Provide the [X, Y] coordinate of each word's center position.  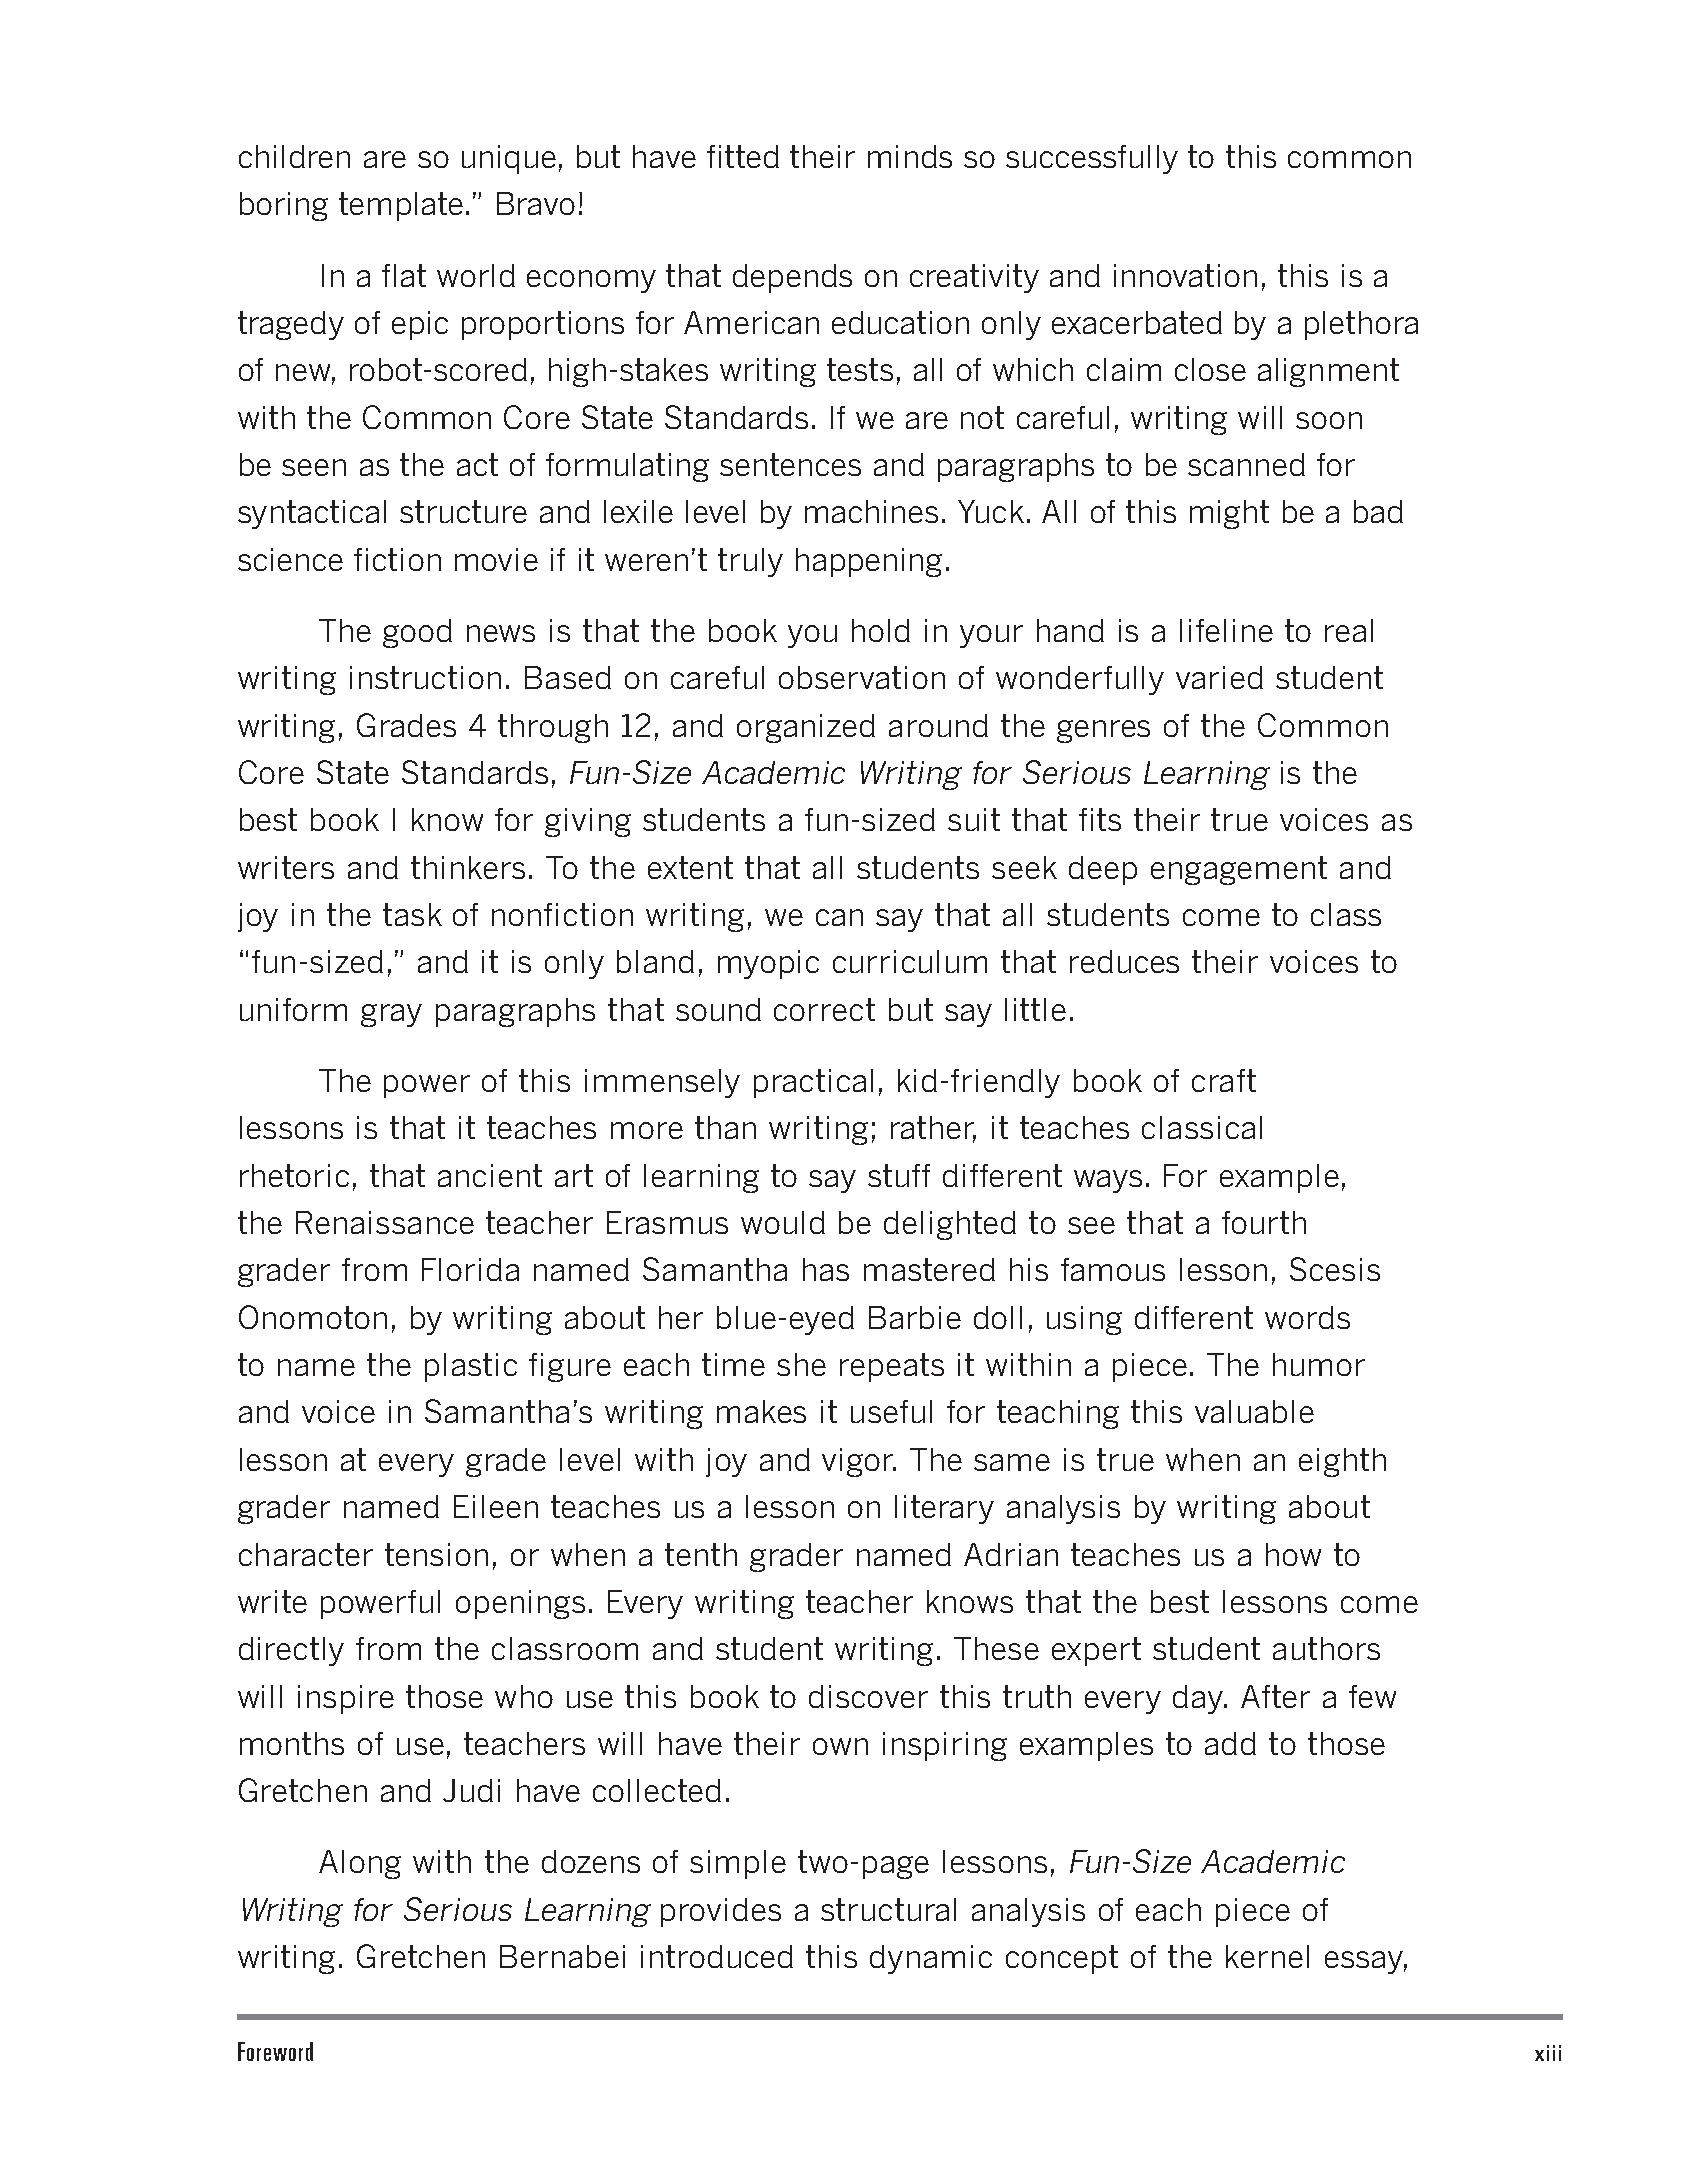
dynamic [931, 1959]
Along [360, 1864]
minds [910, 156]
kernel [1267, 1956]
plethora [1361, 325]
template [401, 206]
